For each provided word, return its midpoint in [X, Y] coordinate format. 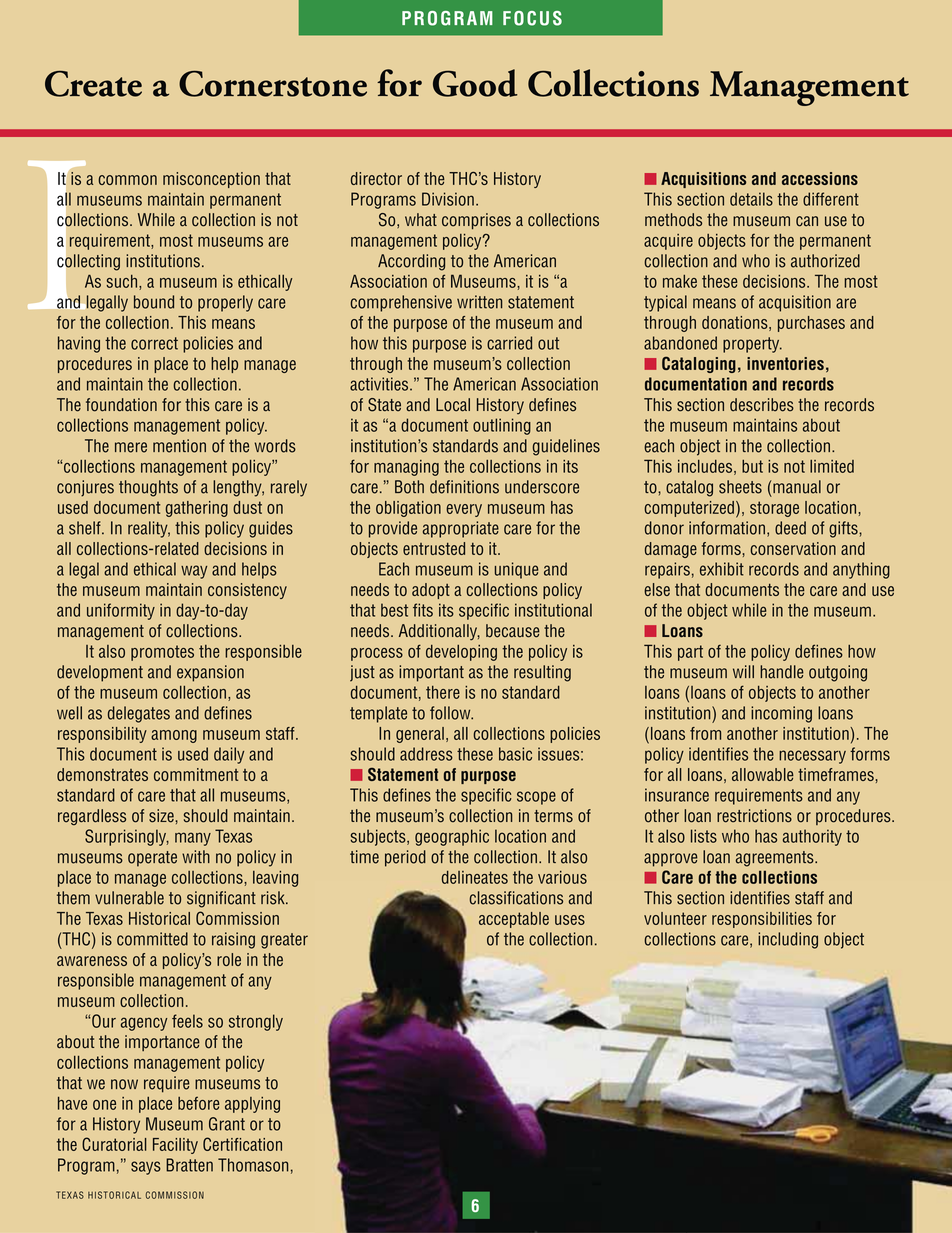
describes [762, 405]
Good [475, 83]
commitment [196, 774]
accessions [820, 178]
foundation [121, 405]
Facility [175, 1146]
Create [93, 84]
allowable [763, 774]
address [426, 754]
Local [453, 405]
